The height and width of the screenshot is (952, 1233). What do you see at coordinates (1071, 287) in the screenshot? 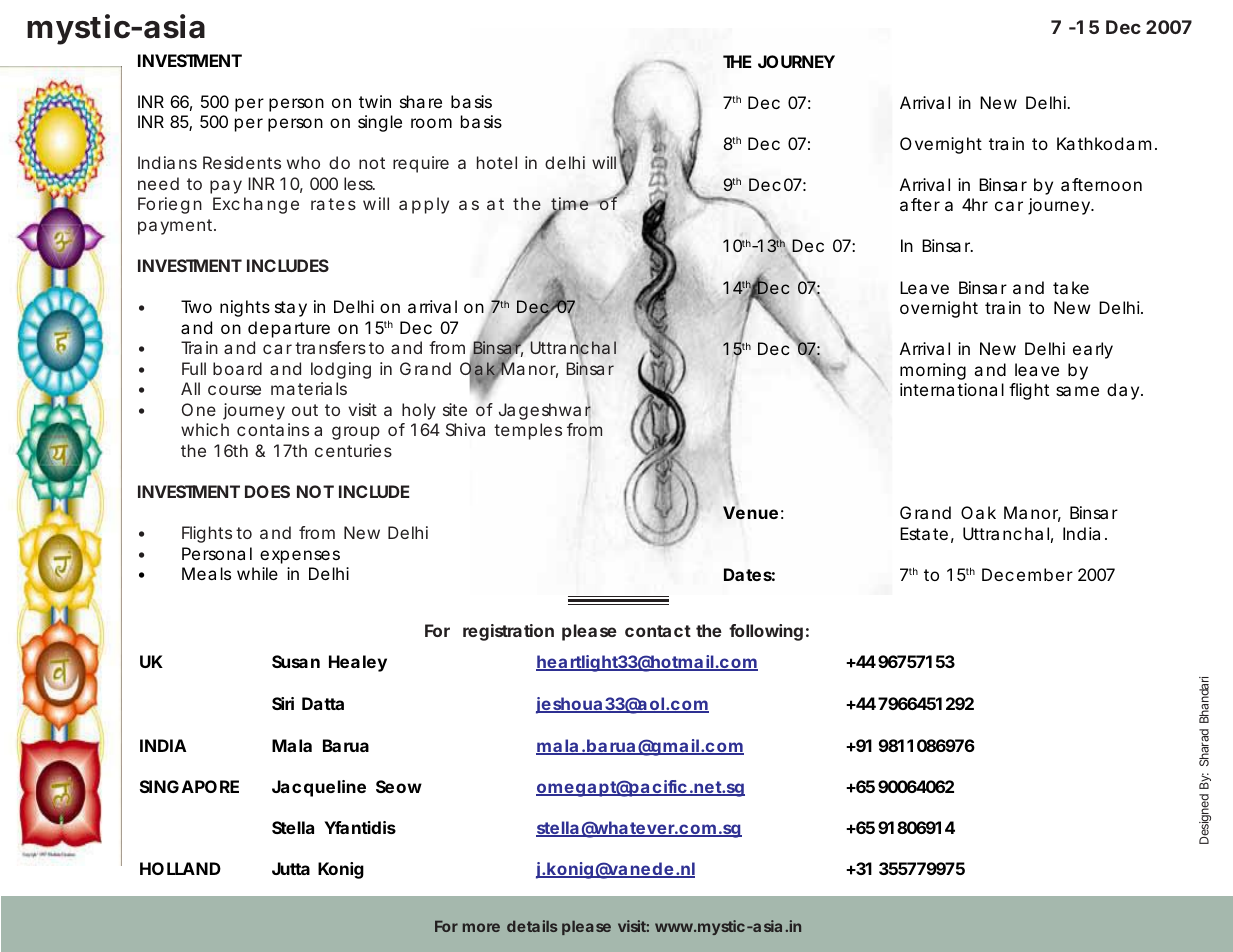
I see `take` at bounding box center [1071, 287].
